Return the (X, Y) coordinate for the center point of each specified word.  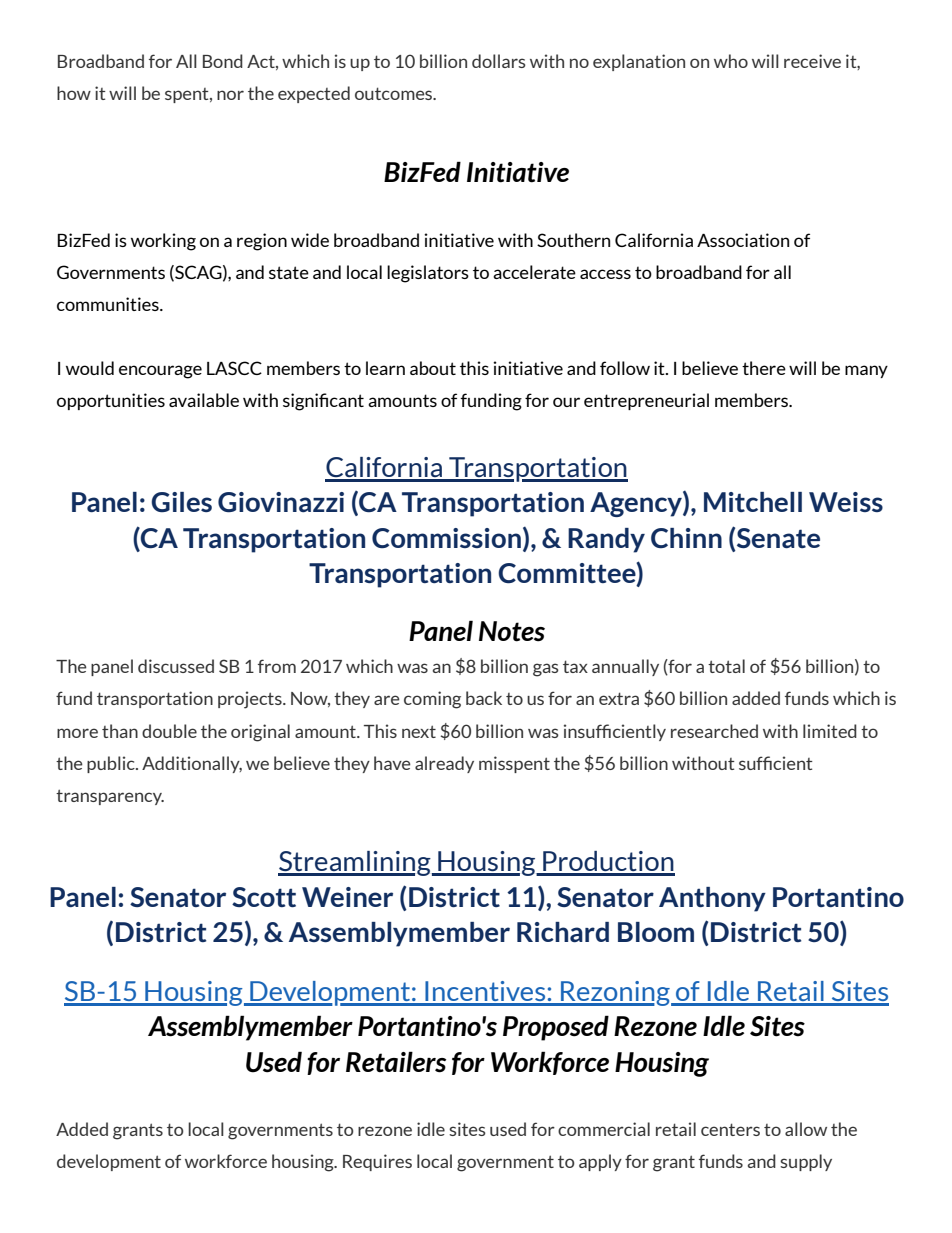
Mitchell (753, 502)
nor (230, 95)
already (444, 764)
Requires (377, 1162)
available (204, 400)
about (433, 368)
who (731, 61)
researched (714, 731)
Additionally (192, 764)
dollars (499, 61)
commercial (604, 1129)
